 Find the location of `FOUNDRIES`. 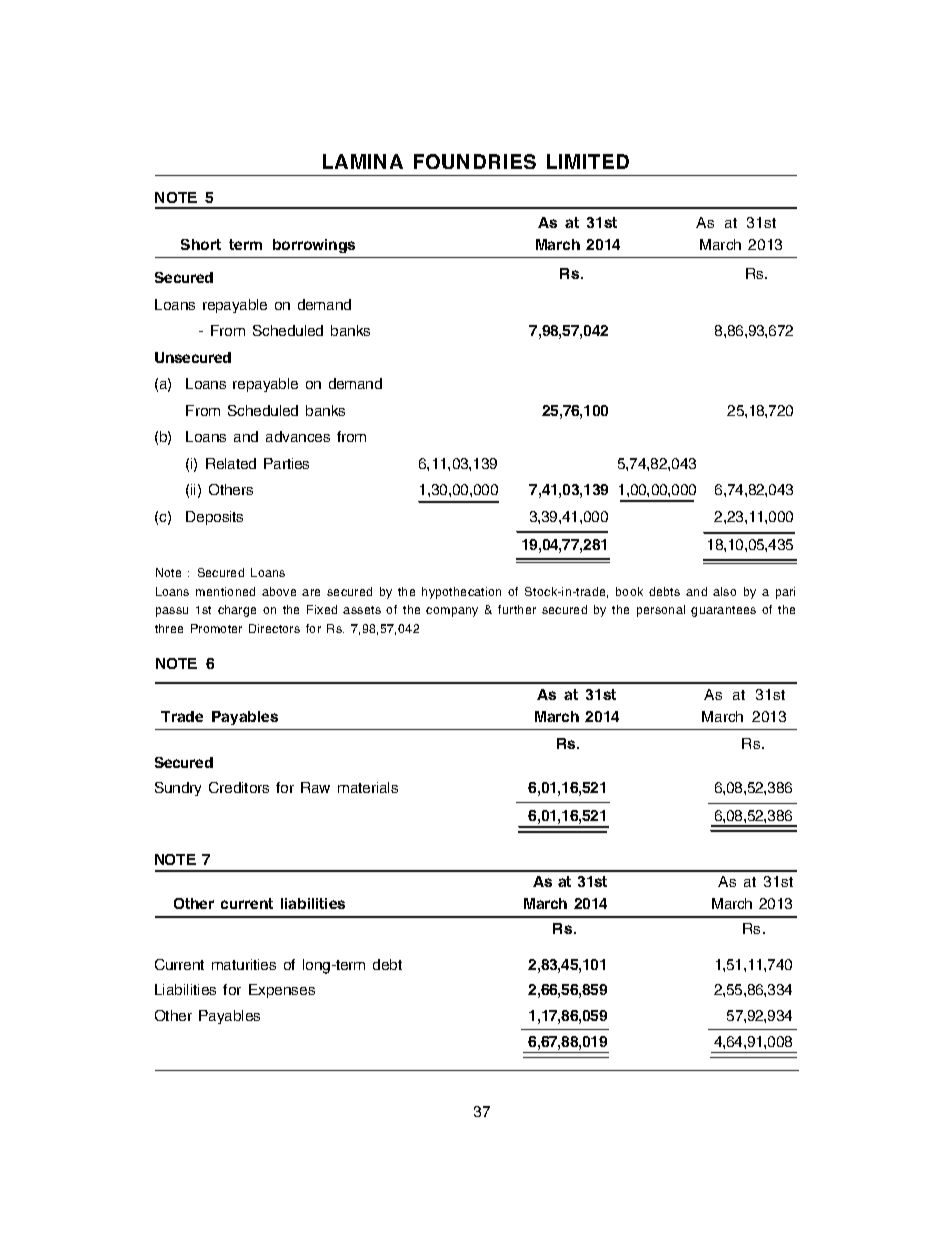

FOUNDRIES is located at coordinates (475, 161).
